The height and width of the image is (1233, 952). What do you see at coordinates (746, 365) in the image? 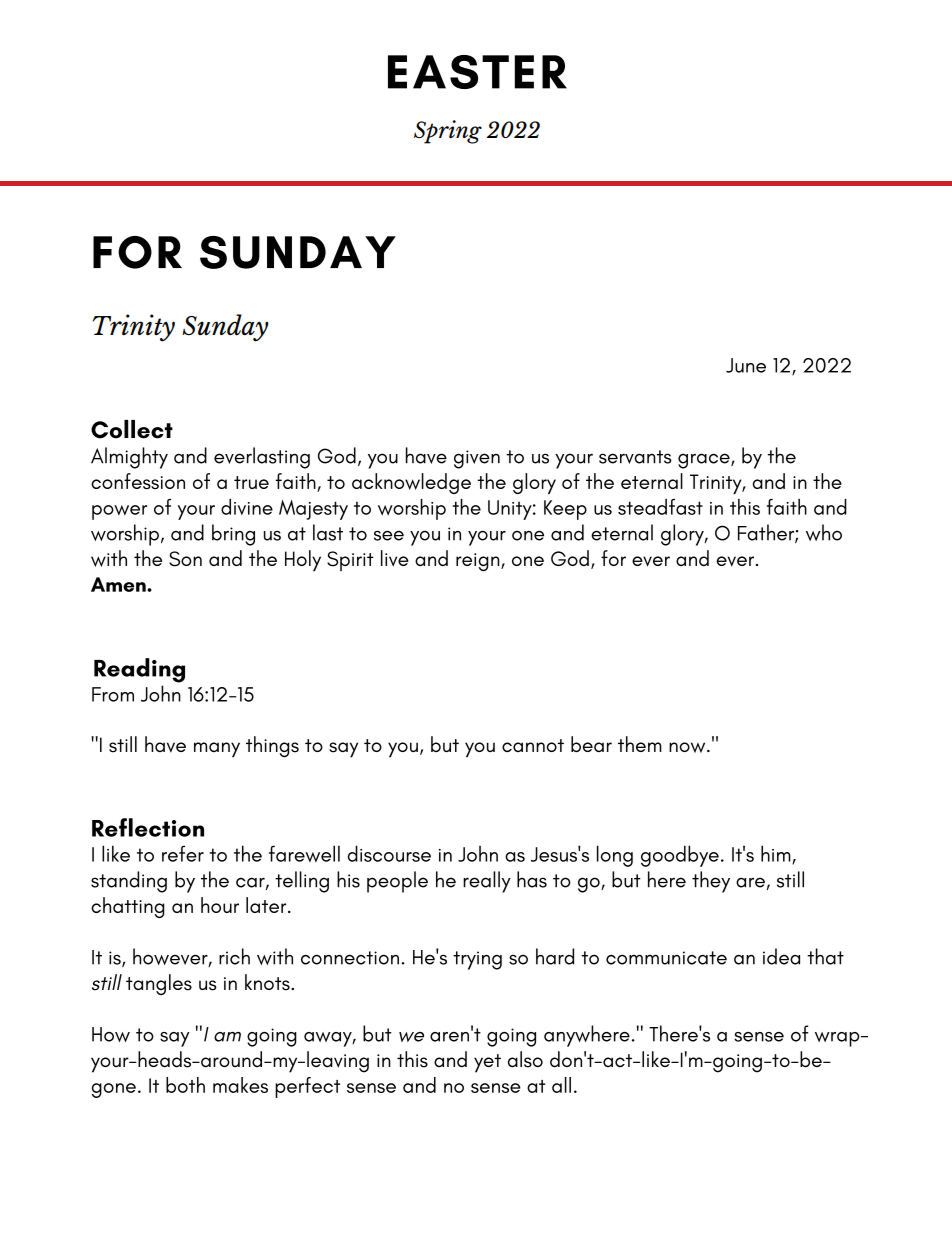
I see `June` at bounding box center [746, 365].
